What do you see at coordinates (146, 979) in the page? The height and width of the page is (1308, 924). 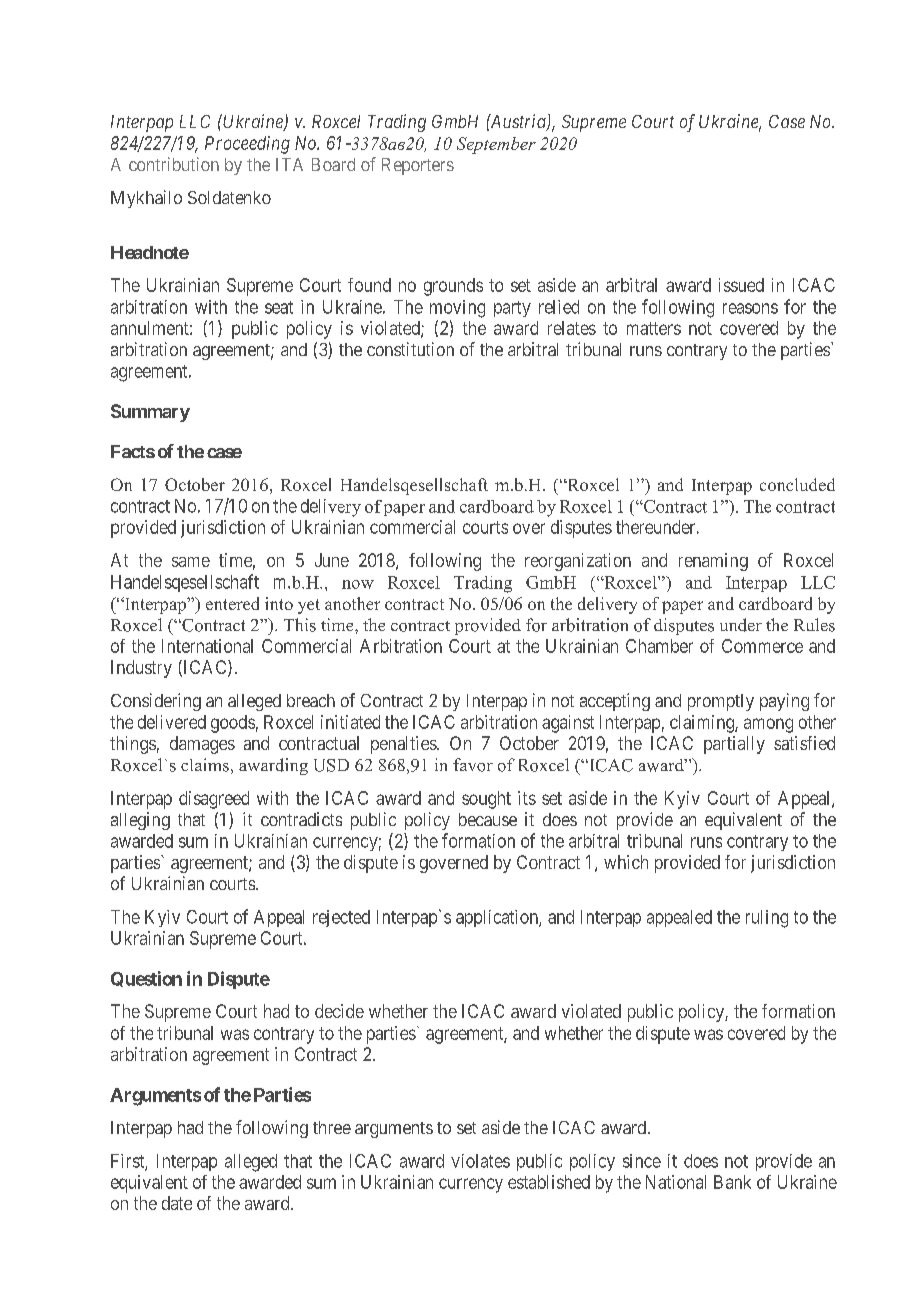 I see `Question` at bounding box center [146, 979].
